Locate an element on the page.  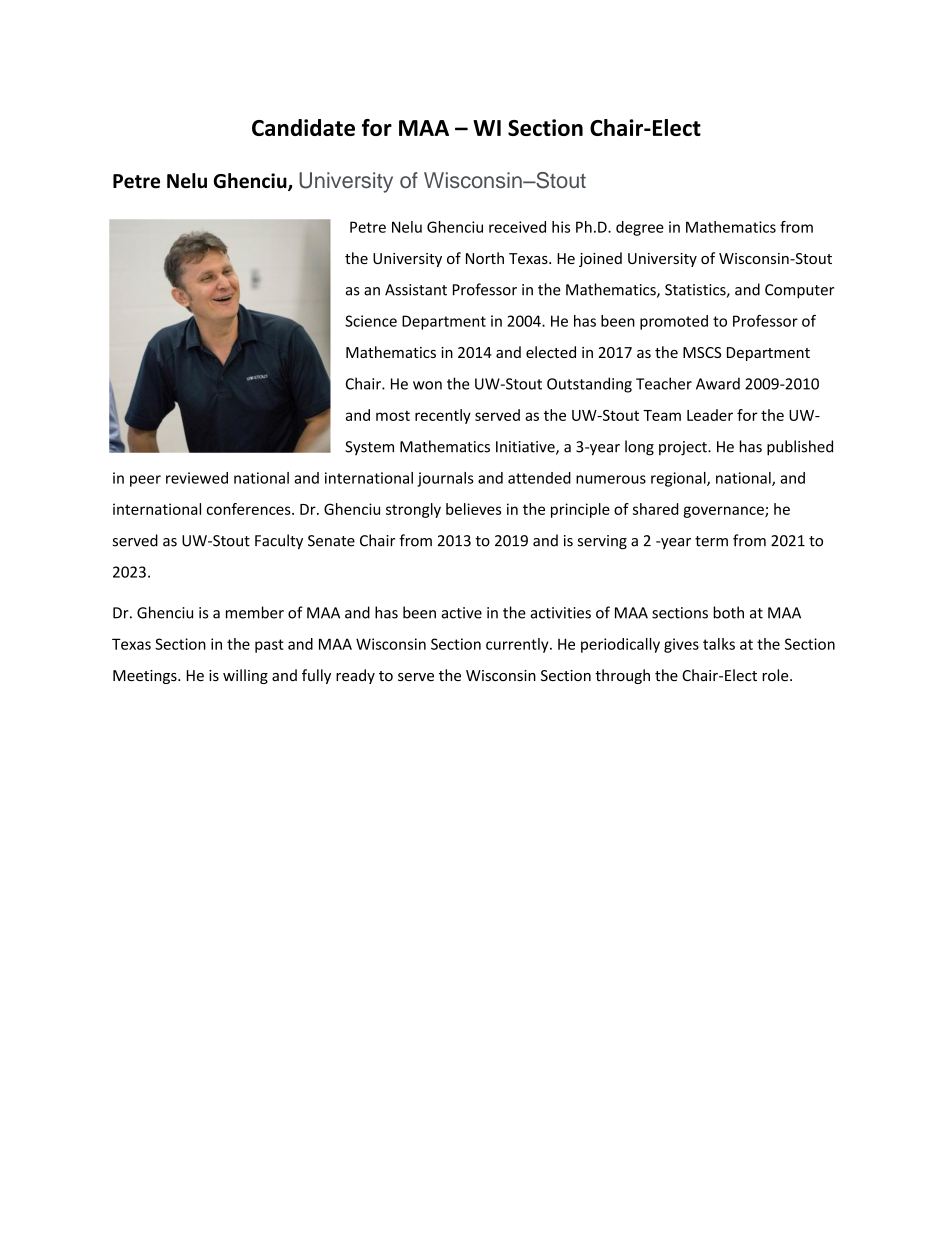
degree is located at coordinates (640, 228).
